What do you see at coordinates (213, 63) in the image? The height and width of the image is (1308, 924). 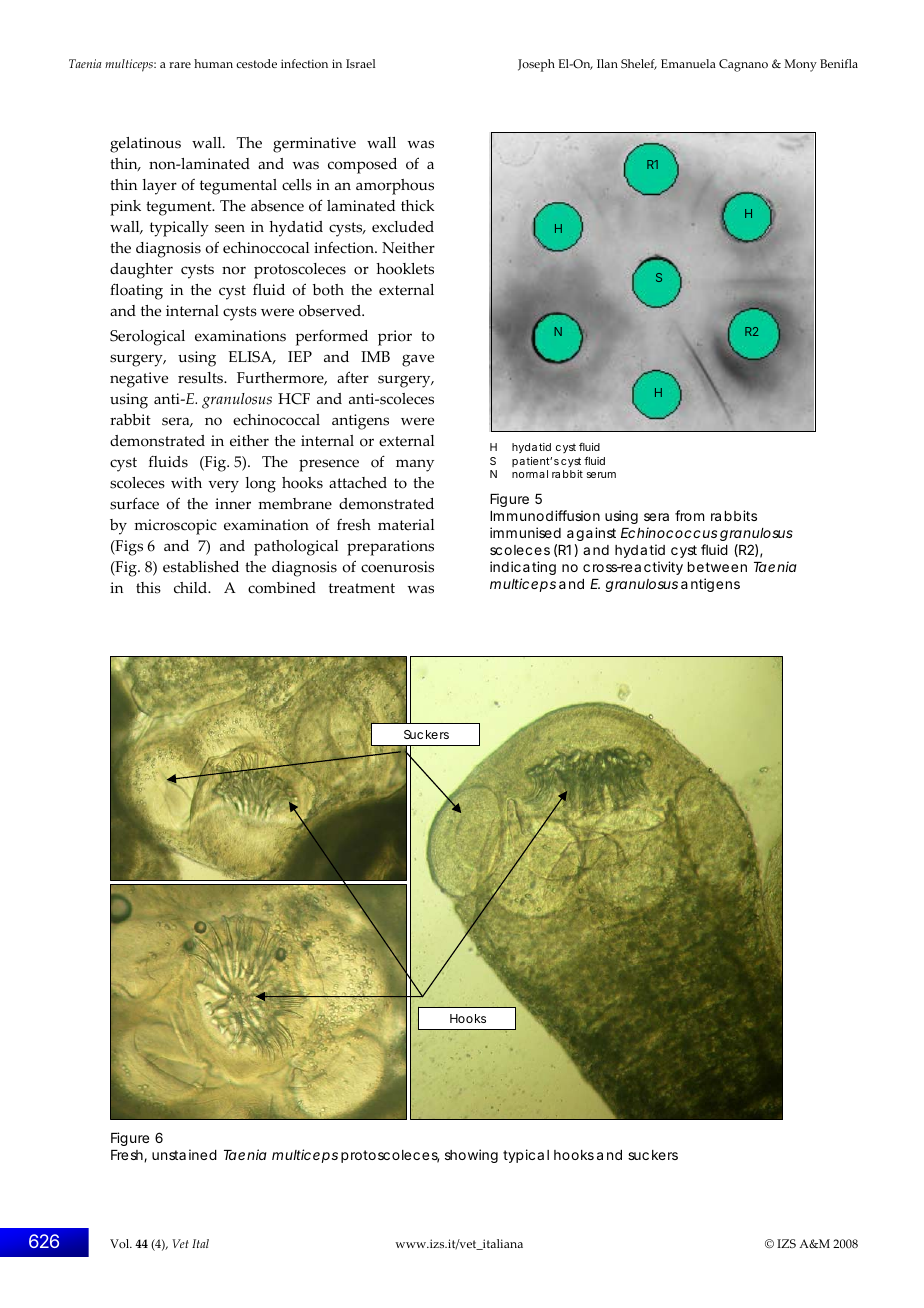 I see `human` at bounding box center [213, 63].
